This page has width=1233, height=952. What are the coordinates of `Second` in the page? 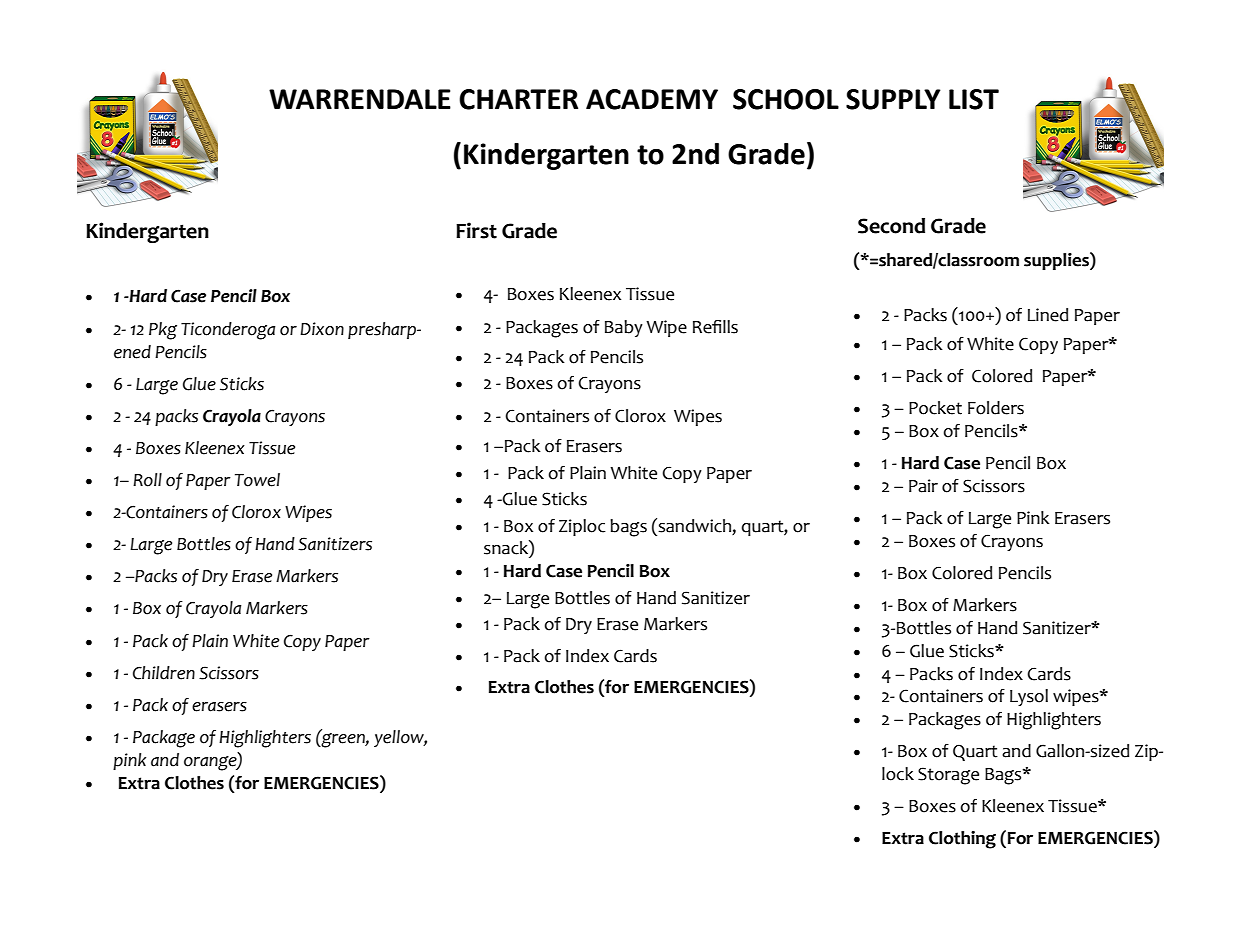 It's located at (891, 226).
